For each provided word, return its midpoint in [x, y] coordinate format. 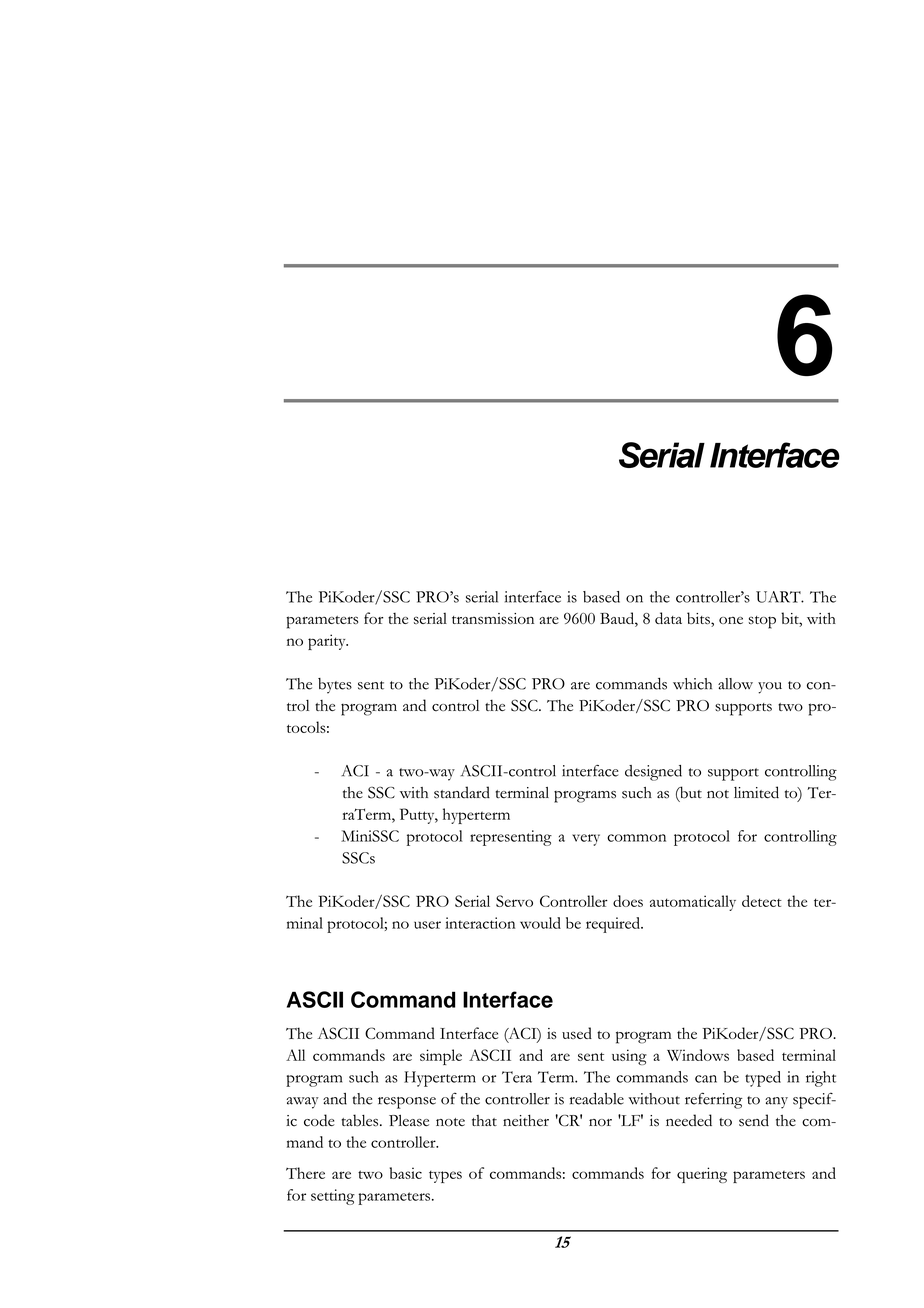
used [577, 1033]
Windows [698, 1055]
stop [762, 622]
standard [462, 792]
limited [756, 792]
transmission [493, 618]
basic [406, 1173]
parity [328, 642]
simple [441, 1057]
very [586, 840]
